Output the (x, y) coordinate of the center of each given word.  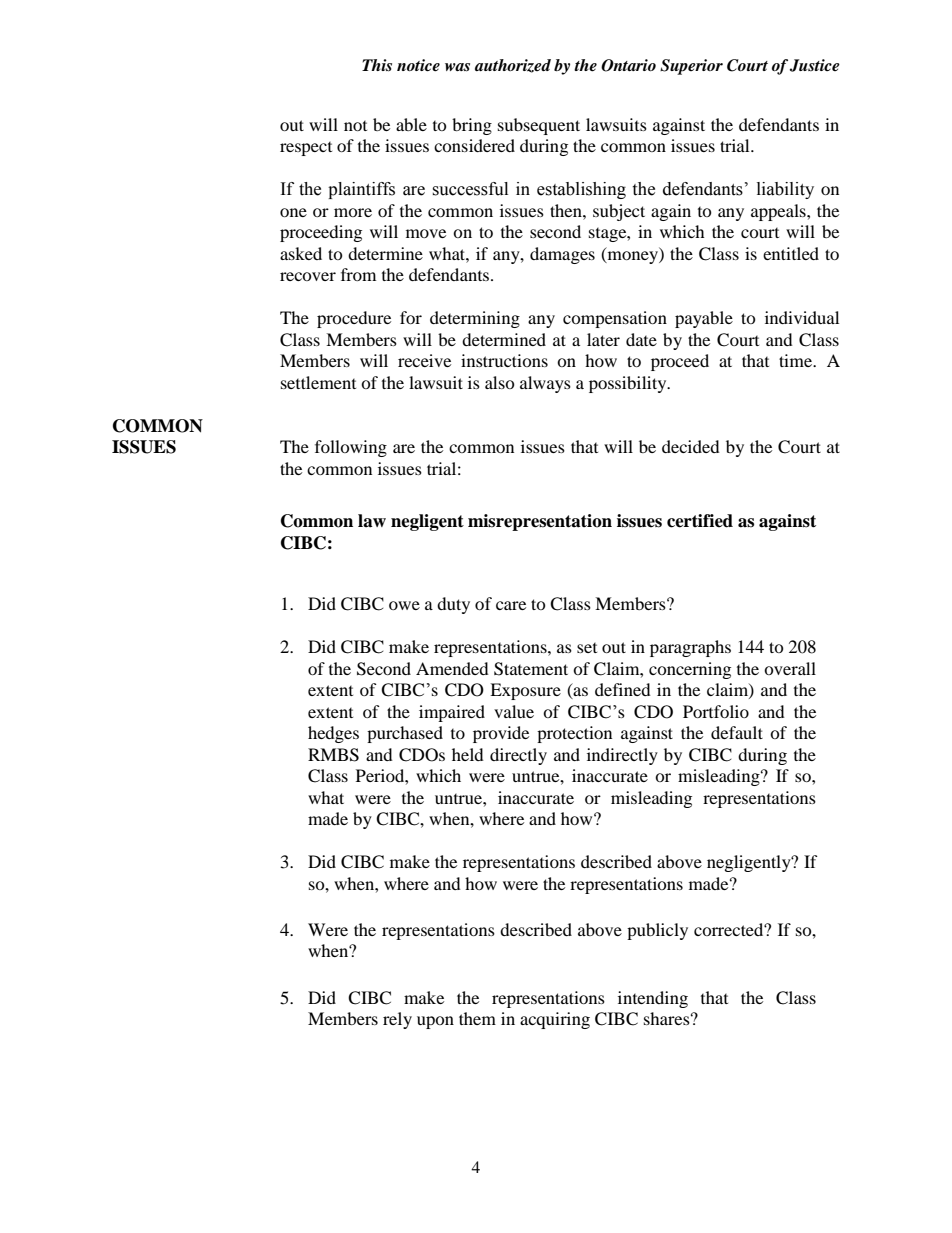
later (603, 339)
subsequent (539, 126)
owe (404, 605)
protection (574, 734)
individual (802, 317)
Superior (691, 67)
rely (397, 1020)
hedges (333, 734)
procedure (354, 319)
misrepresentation (540, 522)
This (377, 65)
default (737, 732)
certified (700, 521)
